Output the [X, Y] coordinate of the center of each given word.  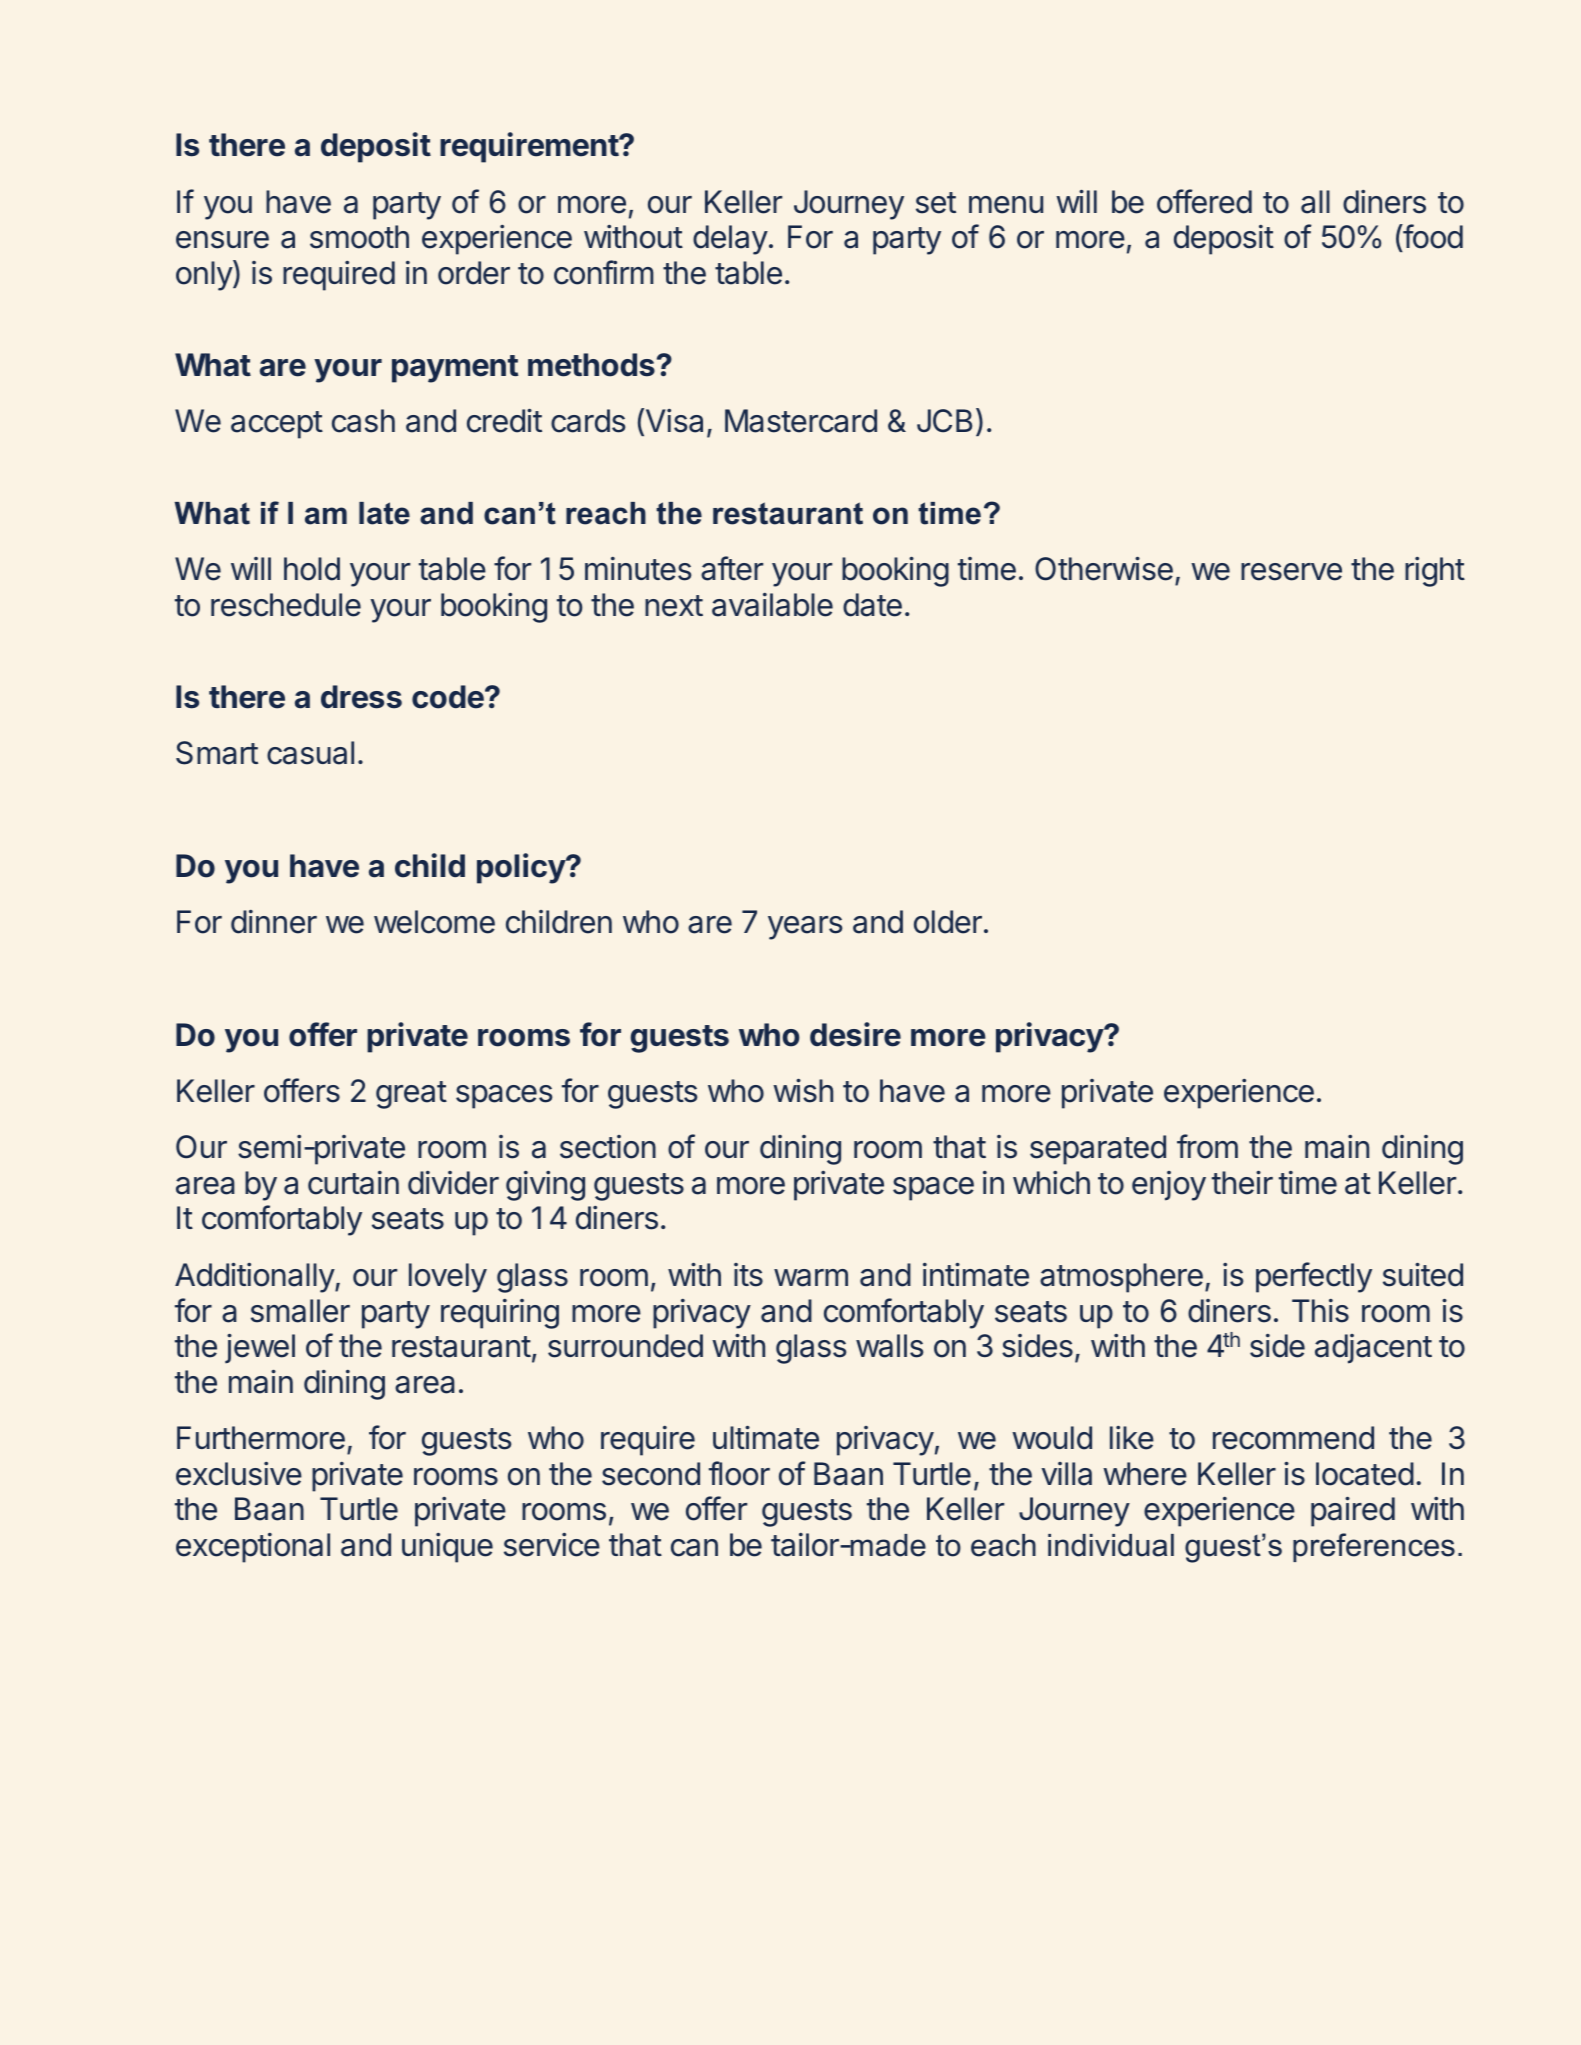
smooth [359, 237]
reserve [1291, 572]
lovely [448, 1278]
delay [730, 240]
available [772, 605]
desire [855, 1034]
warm [811, 1278]
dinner [274, 922]
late [384, 513]
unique [447, 1548]
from [1207, 1146]
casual [310, 753]
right [1435, 572]
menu [1006, 205]
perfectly [1314, 1277]
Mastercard [801, 421]
